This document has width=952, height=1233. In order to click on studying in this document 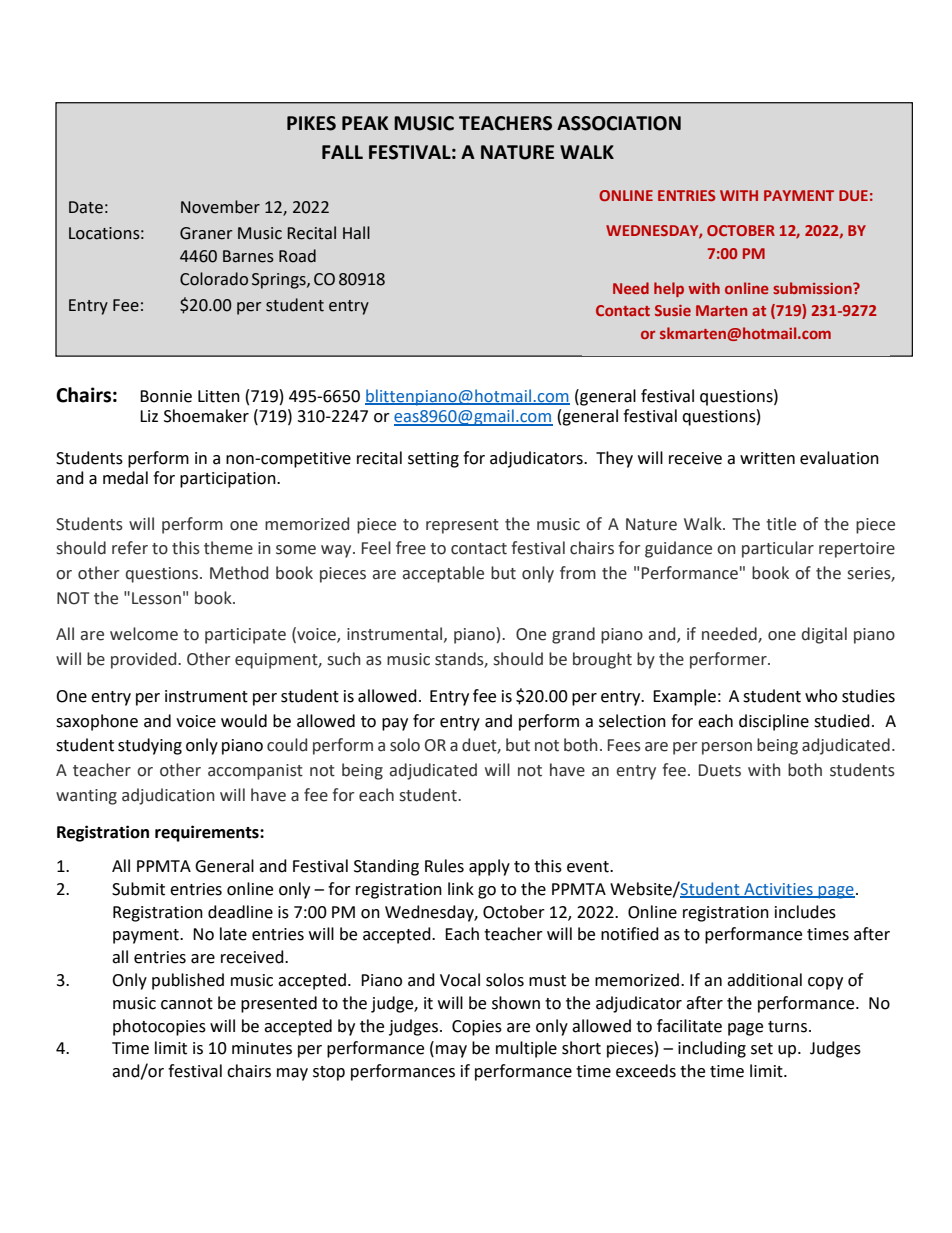, I will do `click(150, 746)`.
